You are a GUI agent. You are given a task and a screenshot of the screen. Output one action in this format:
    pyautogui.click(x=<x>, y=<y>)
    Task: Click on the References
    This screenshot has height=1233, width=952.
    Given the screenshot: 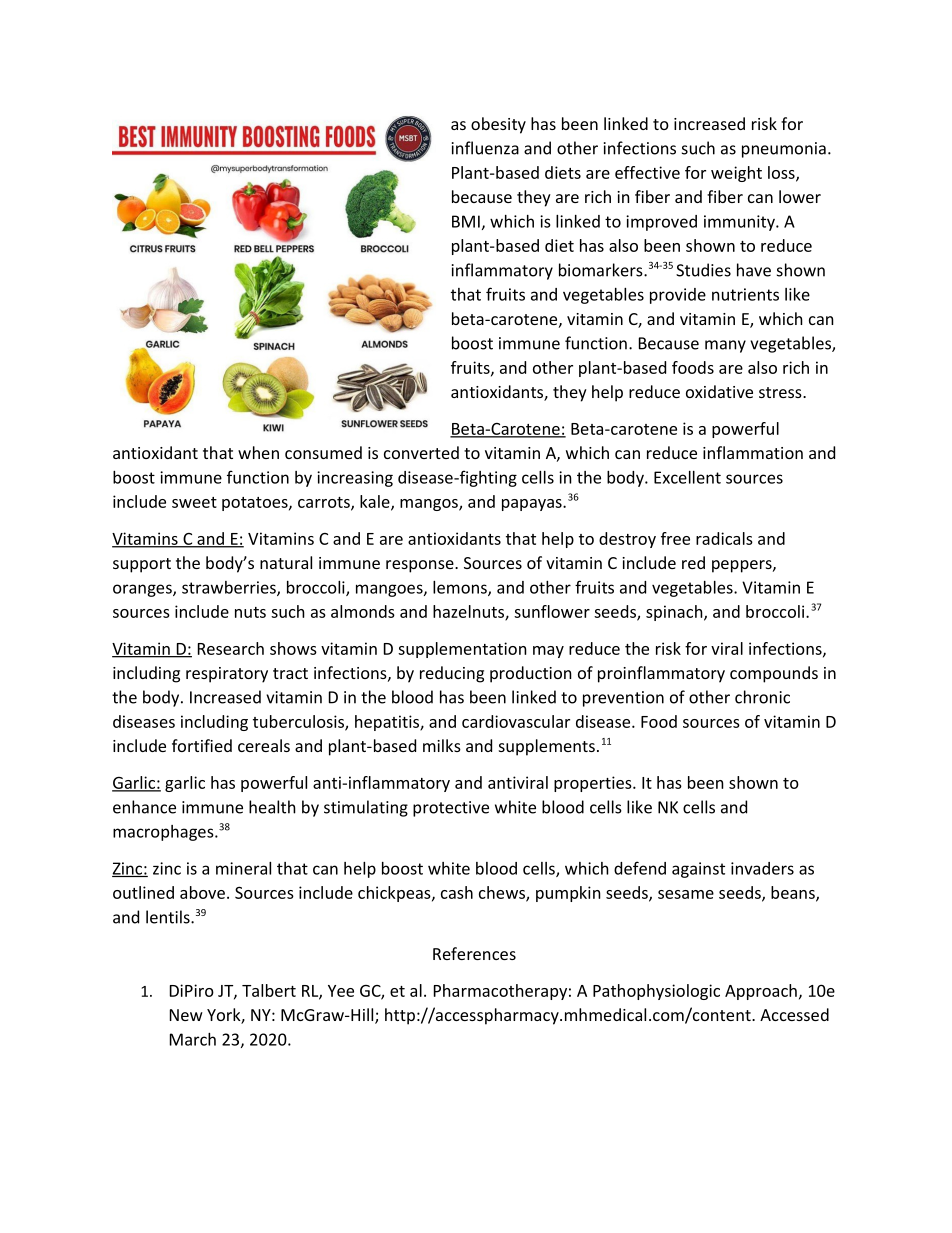 What is the action you would take?
    pyautogui.click(x=474, y=953)
